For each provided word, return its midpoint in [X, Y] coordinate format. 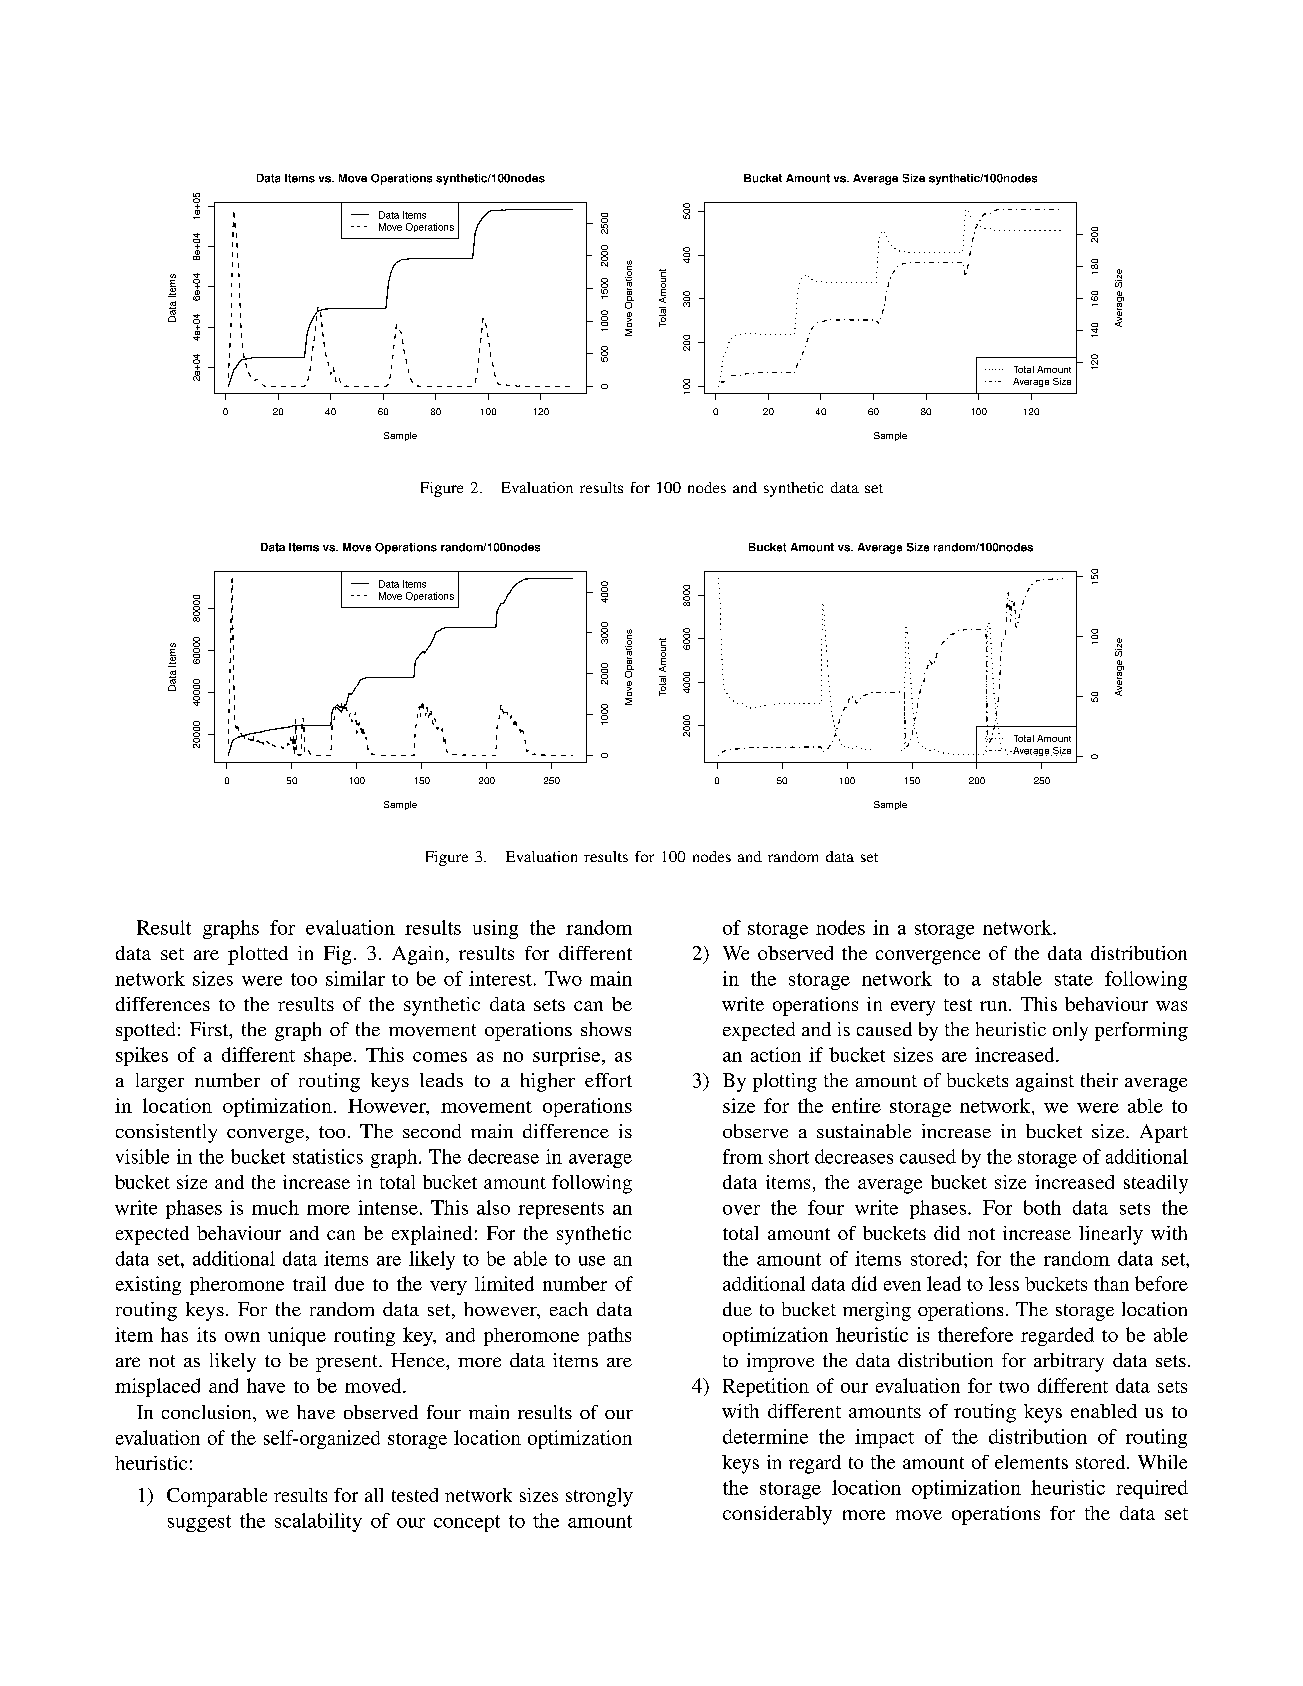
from [743, 1156]
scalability [318, 1522]
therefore [975, 1334]
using [495, 929]
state [1074, 980]
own [242, 1337]
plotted [258, 955]
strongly [599, 1497]
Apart [1164, 1133]
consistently [166, 1133]
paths [609, 1336]
